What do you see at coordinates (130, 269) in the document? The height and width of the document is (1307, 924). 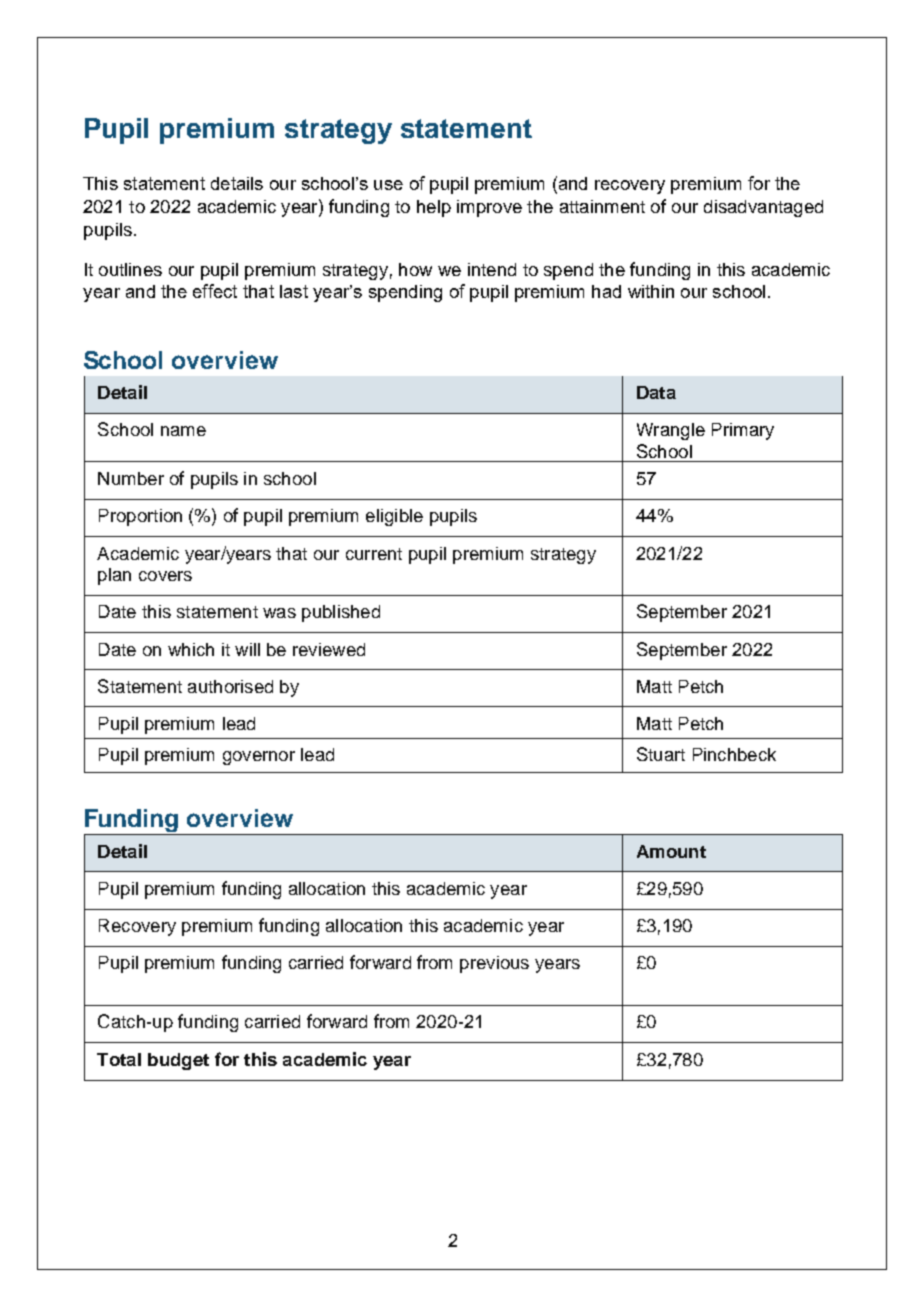 I see `outlines` at bounding box center [130, 269].
